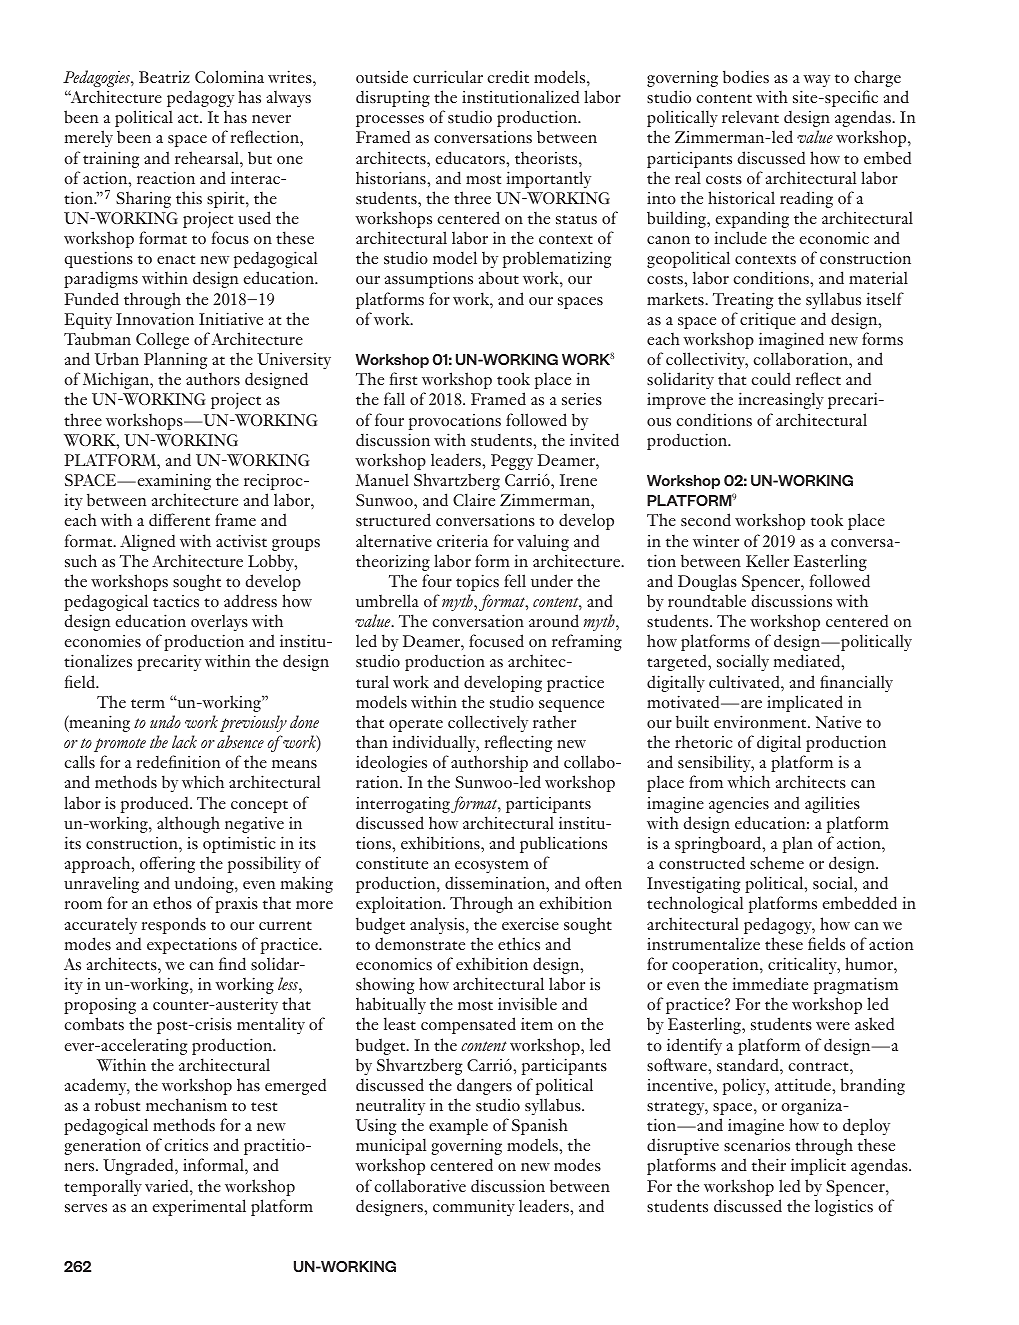 This screenshot has width=1019, height=1325. What do you see at coordinates (219, 622) in the screenshot?
I see `overlays` at bounding box center [219, 622].
